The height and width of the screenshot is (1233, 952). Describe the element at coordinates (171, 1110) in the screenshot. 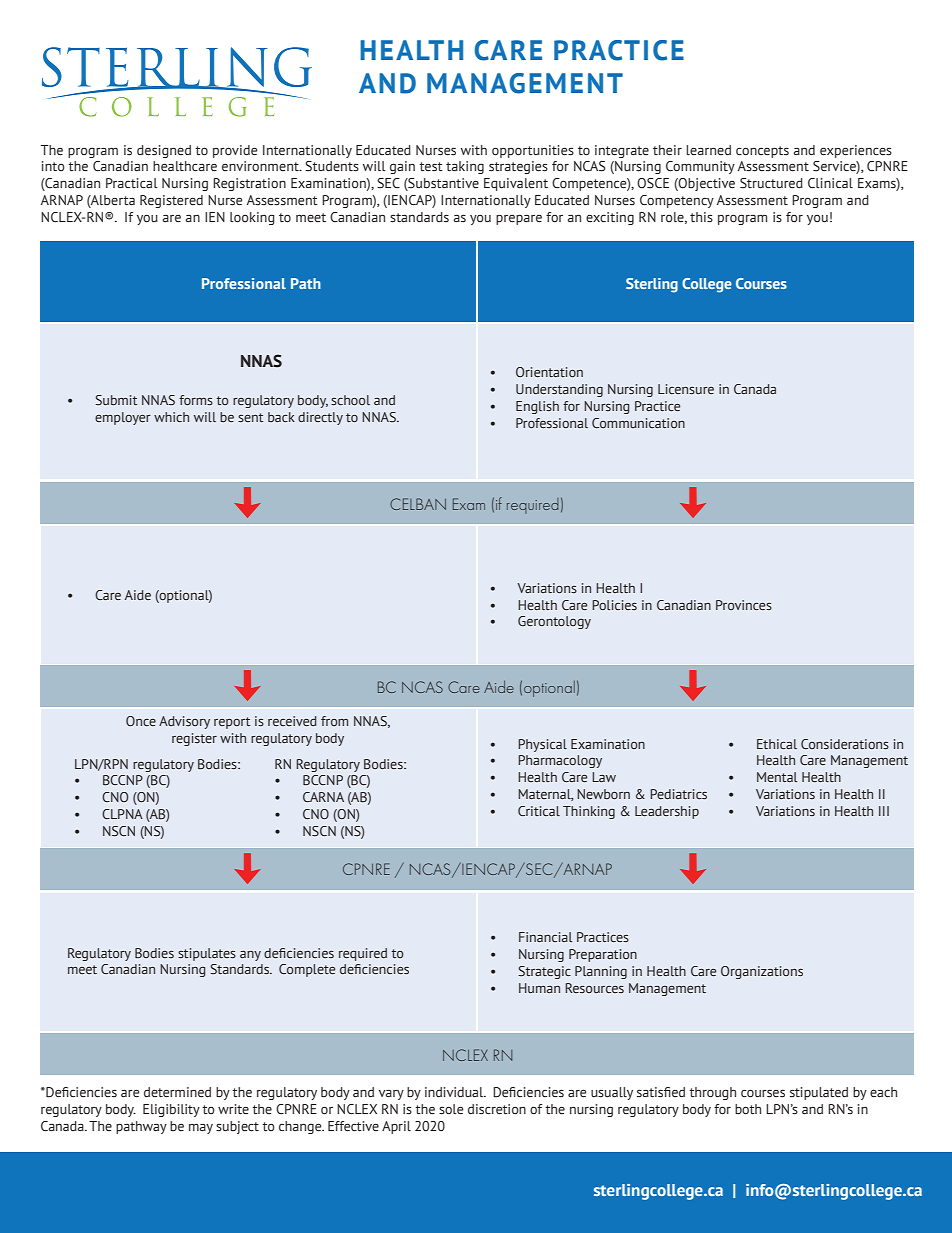

I see `Eligibility` at that location.
